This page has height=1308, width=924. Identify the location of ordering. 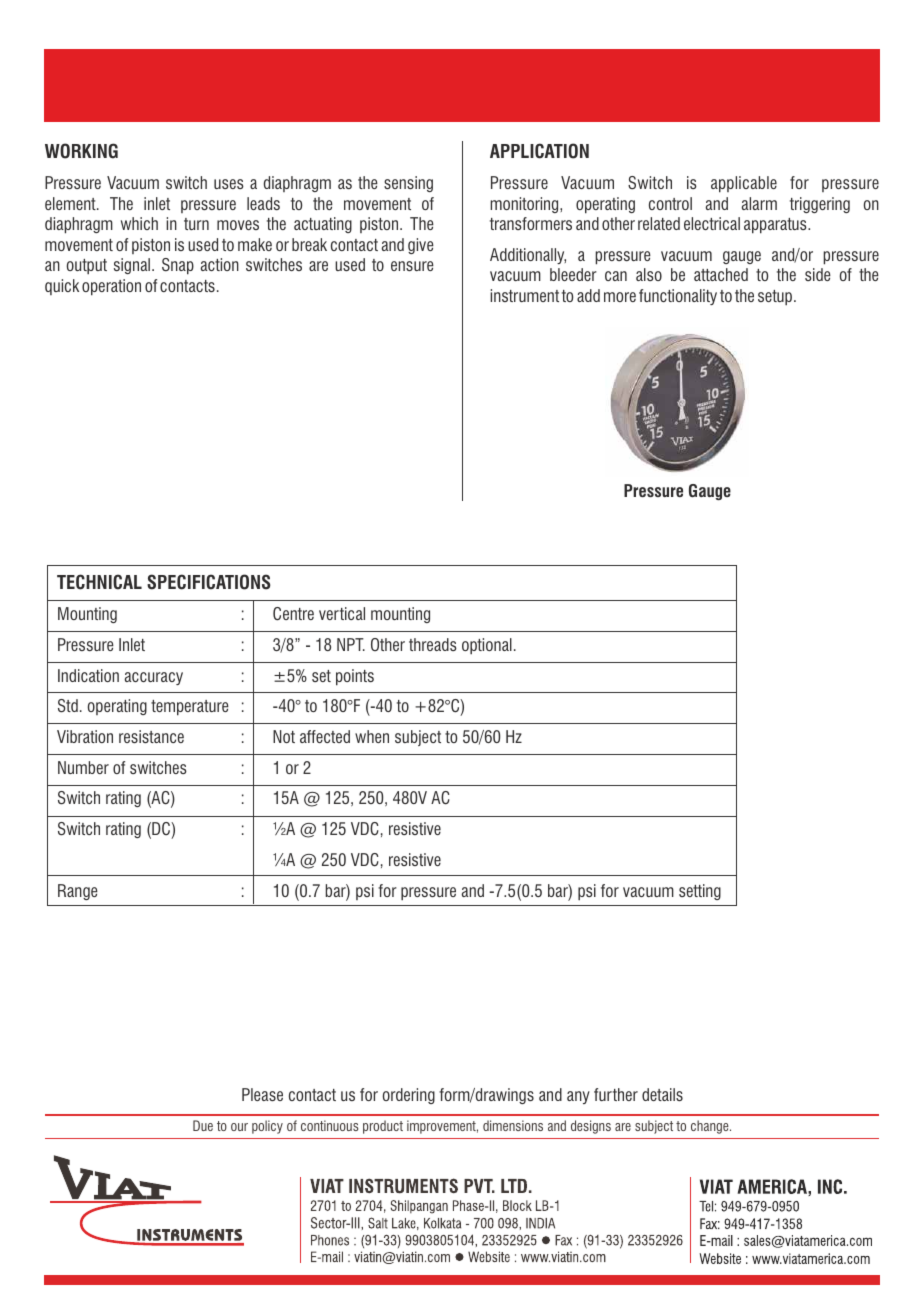
(409, 1096).
